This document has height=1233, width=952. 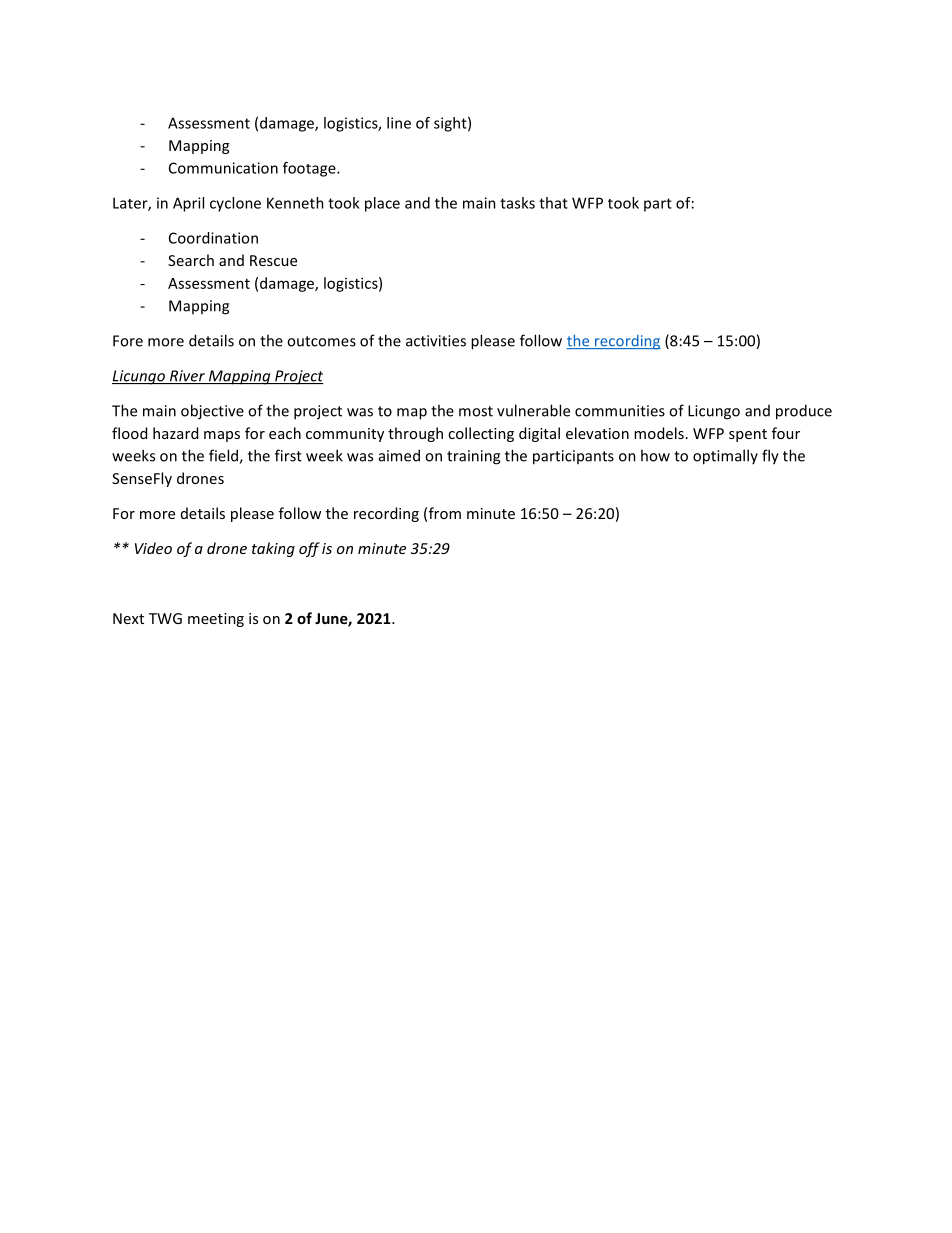 I want to click on optimally, so click(x=725, y=457).
